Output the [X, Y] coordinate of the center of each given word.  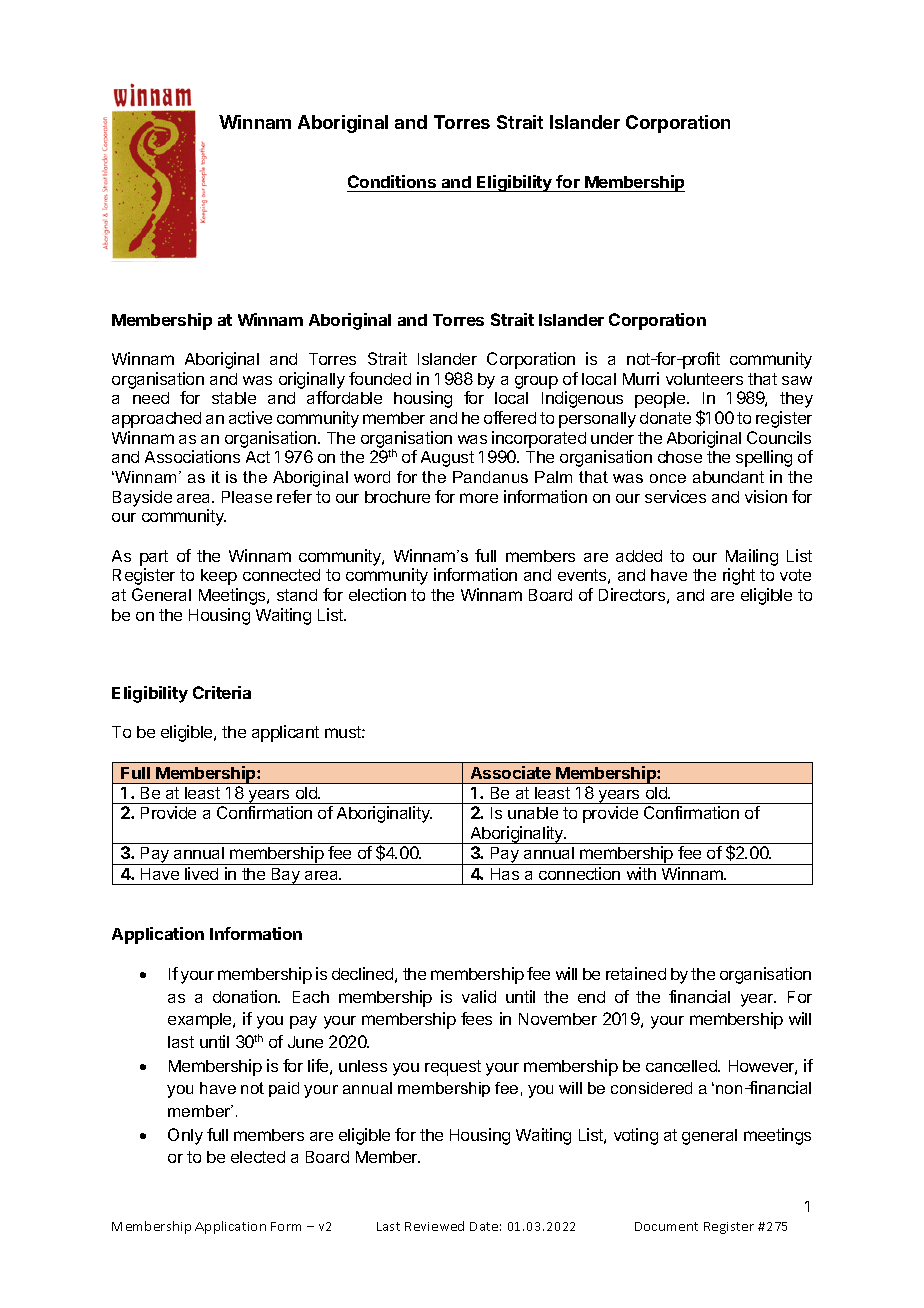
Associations [192, 456]
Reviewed [434, 1226]
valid [479, 996]
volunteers [704, 379]
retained [636, 973]
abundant [728, 477]
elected [258, 1157]
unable [533, 813]
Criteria [222, 692]
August [447, 459]
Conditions [392, 181]
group [536, 382]
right [739, 576]
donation [246, 996]
